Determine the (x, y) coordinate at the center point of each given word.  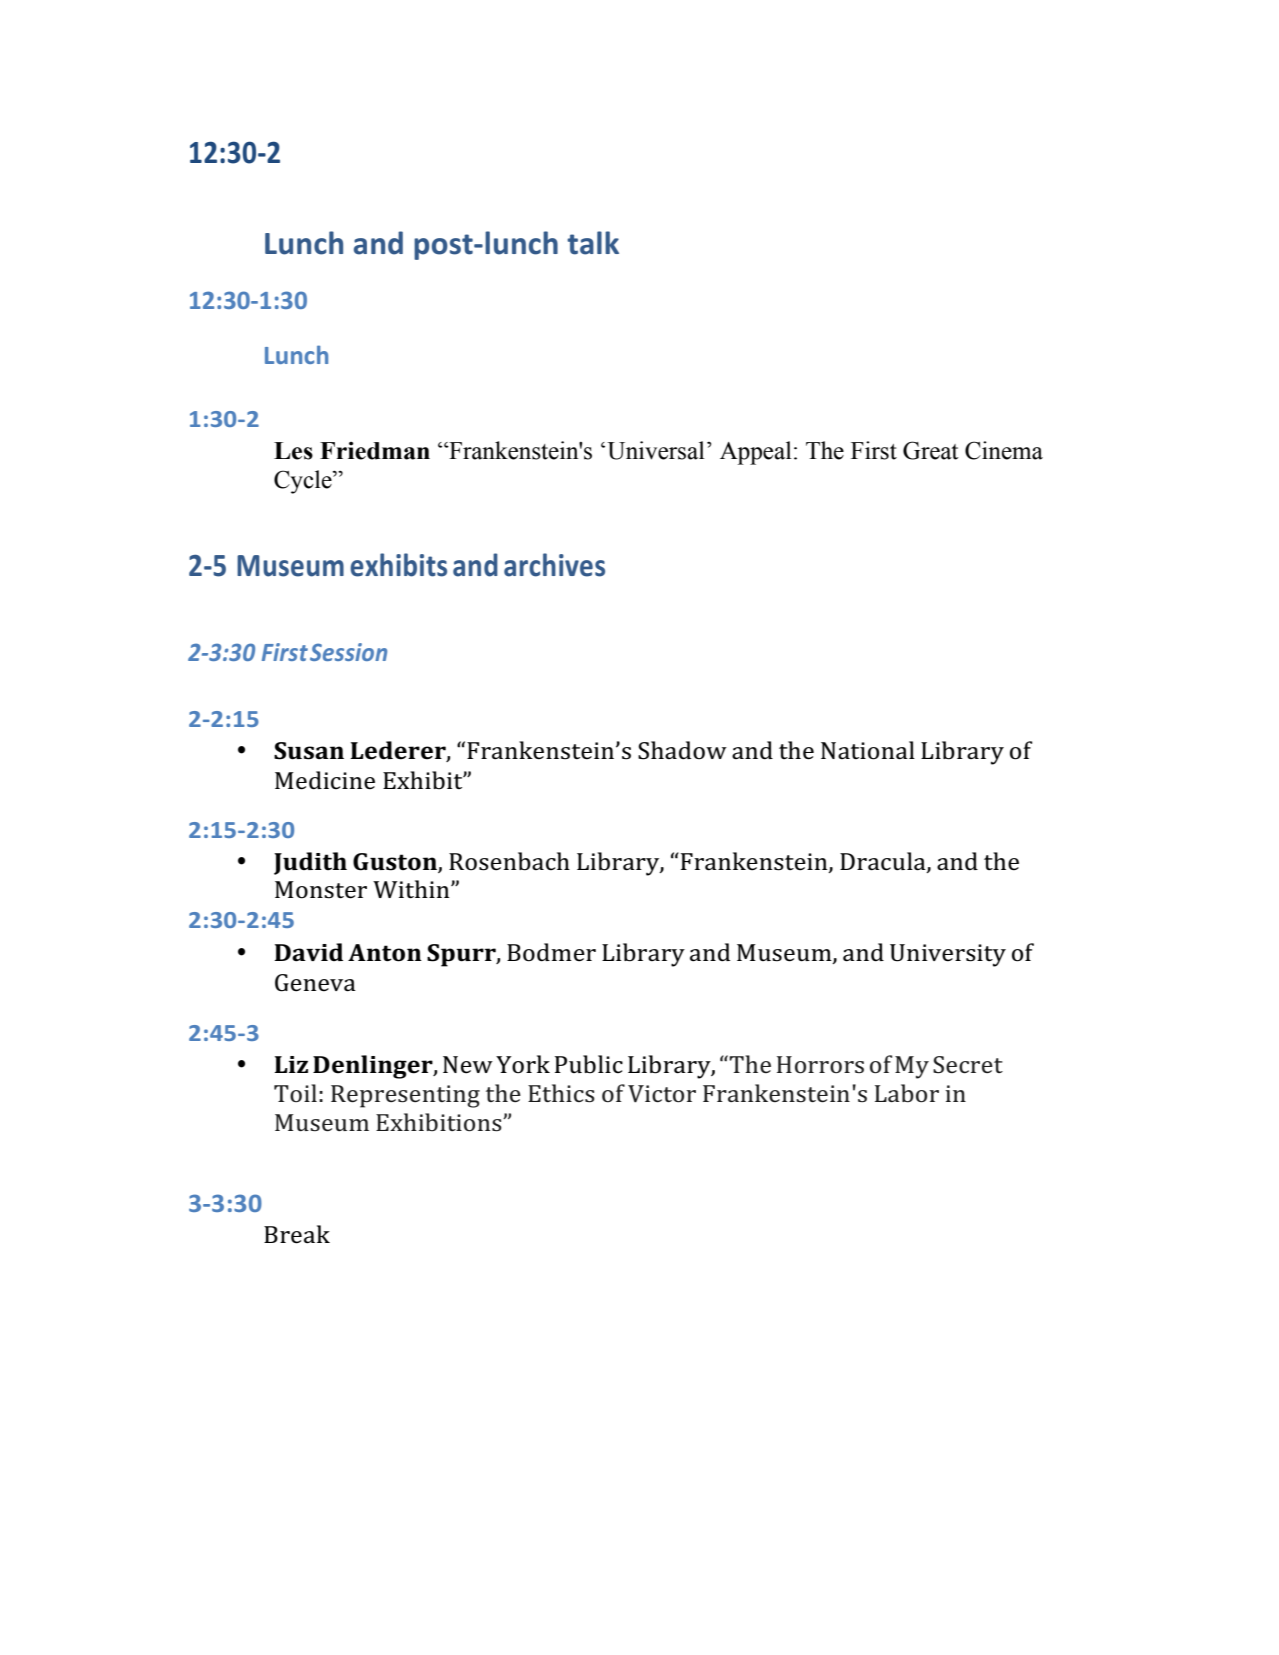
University (948, 955)
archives (554, 565)
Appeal (756, 453)
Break (297, 1234)
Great (931, 450)
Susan (309, 751)
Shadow (682, 750)
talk (593, 243)
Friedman (375, 451)
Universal (656, 450)
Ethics (561, 1093)
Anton (385, 953)
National (868, 750)
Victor (662, 1094)
